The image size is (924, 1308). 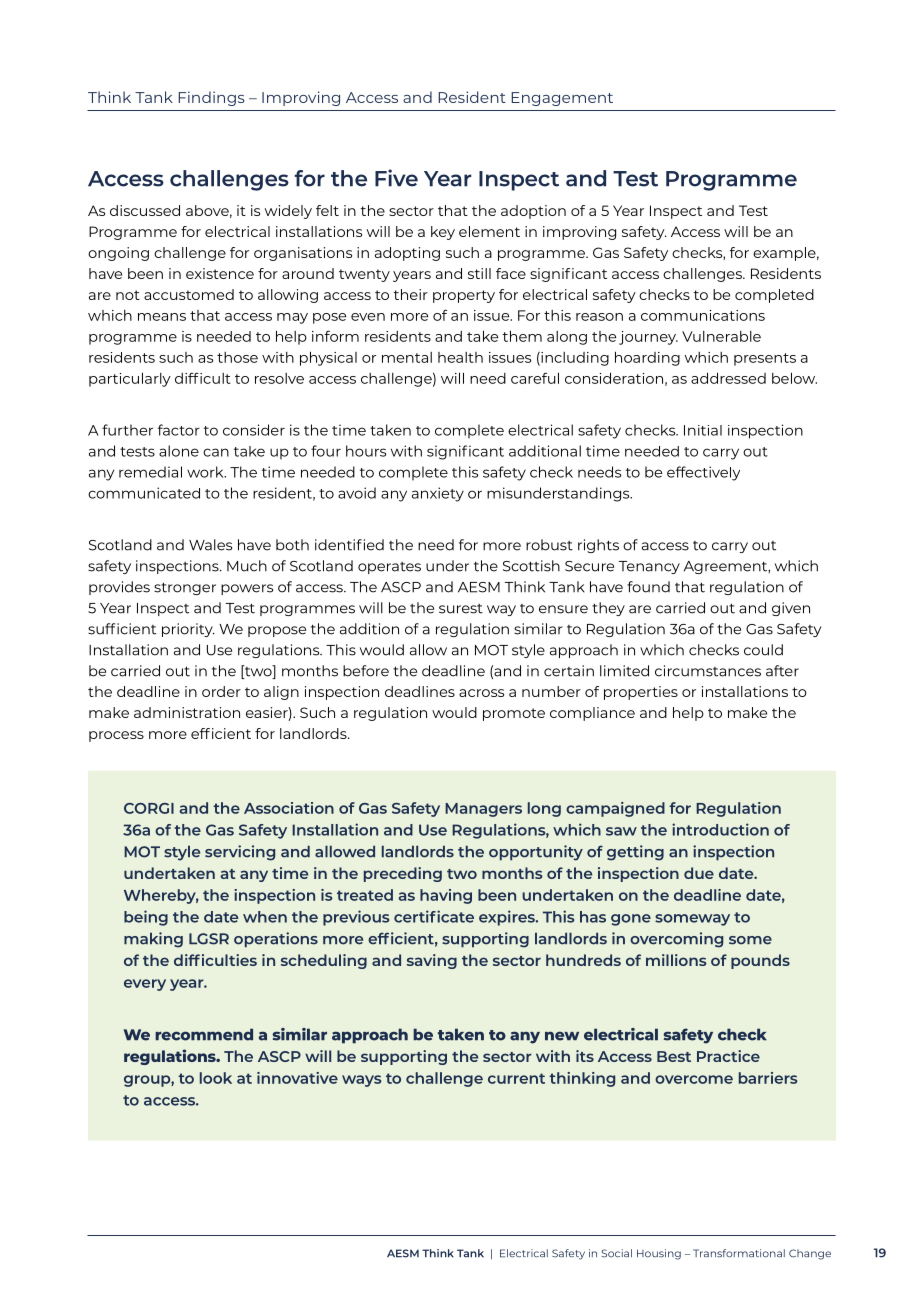 I want to click on Five, so click(x=396, y=178).
